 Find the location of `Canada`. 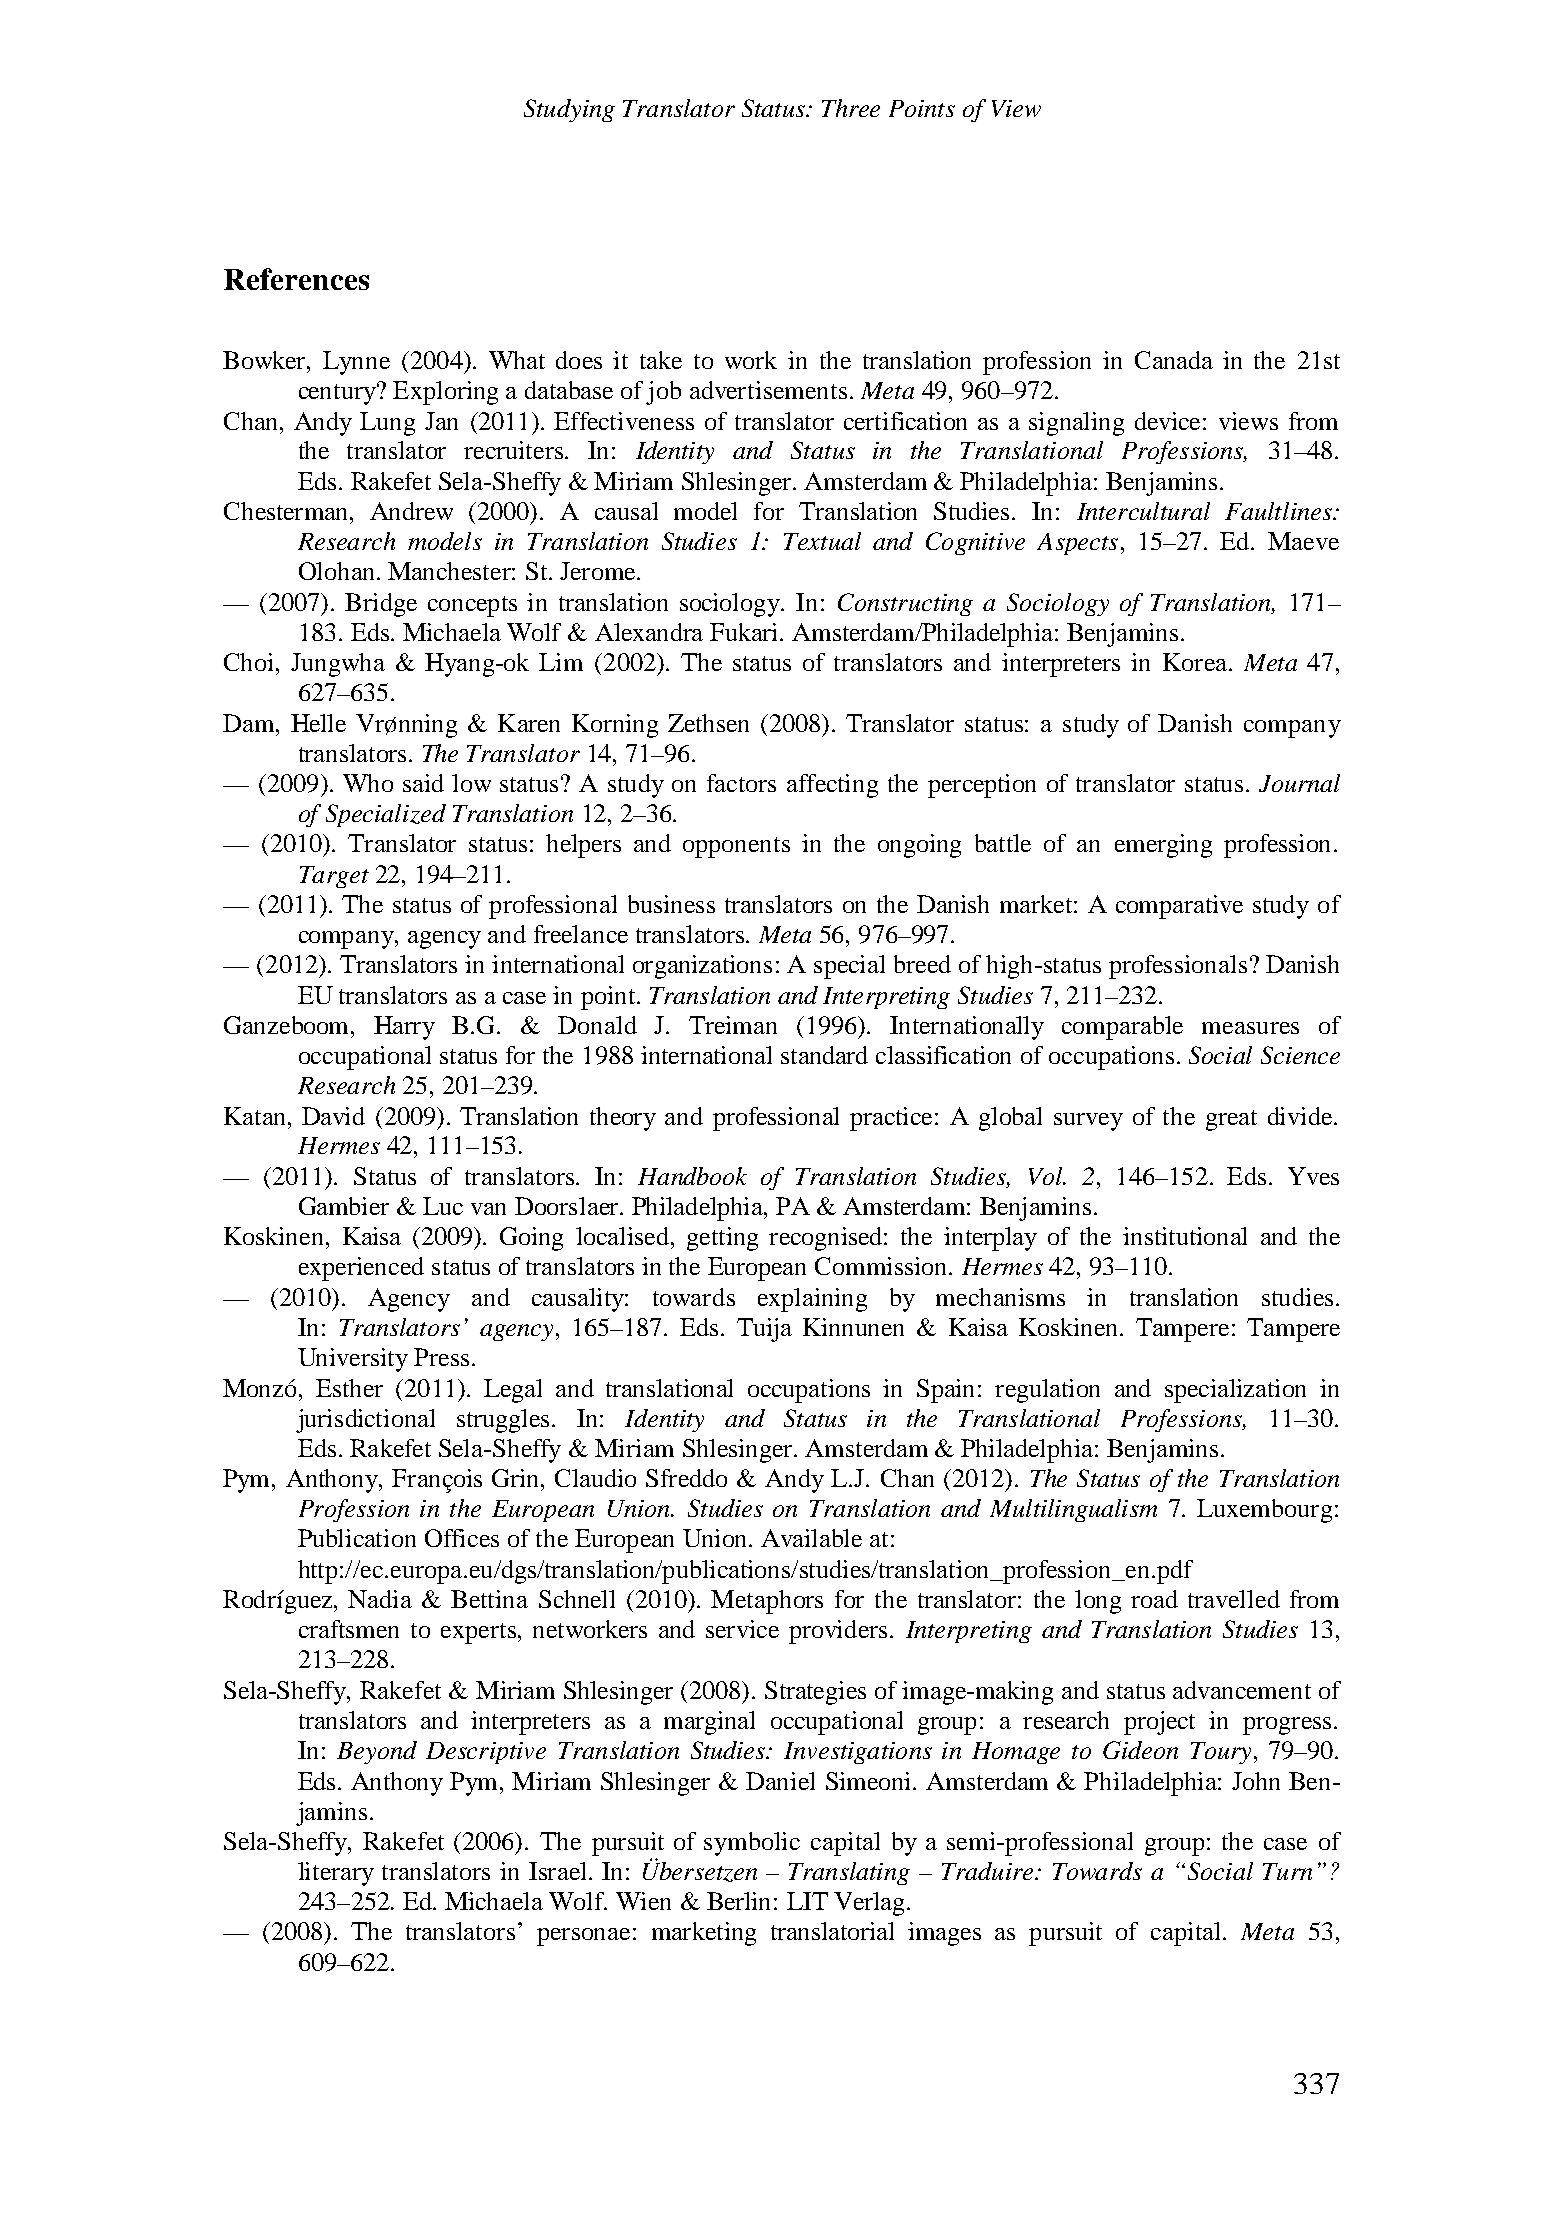

Canada is located at coordinates (1174, 360).
